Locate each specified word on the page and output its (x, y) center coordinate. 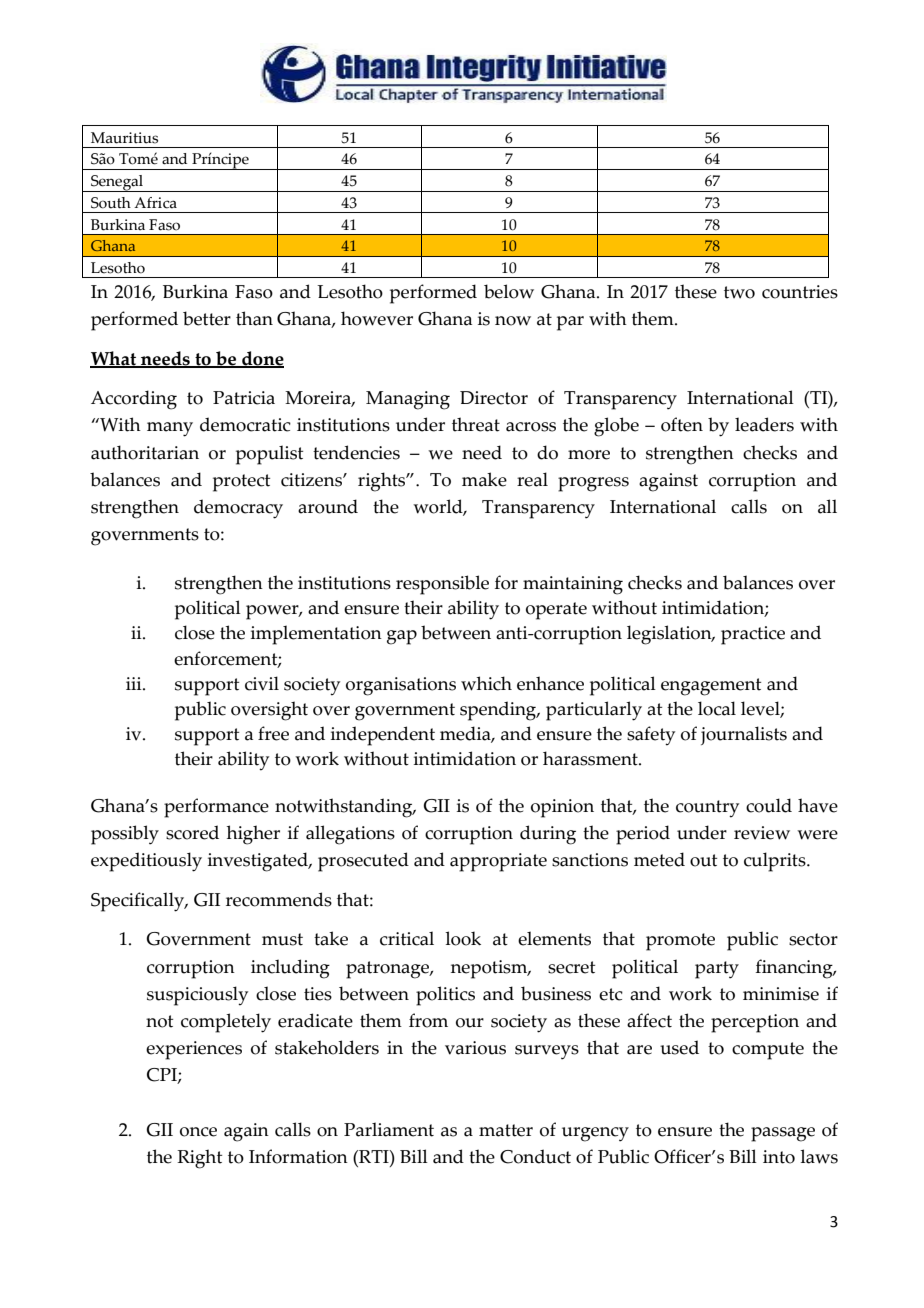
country (707, 809)
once (198, 1132)
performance (216, 808)
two (739, 292)
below (509, 291)
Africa (155, 203)
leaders (764, 424)
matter (506, 1130)
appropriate (498, 862)
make (484, 479)
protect (241, 483)
